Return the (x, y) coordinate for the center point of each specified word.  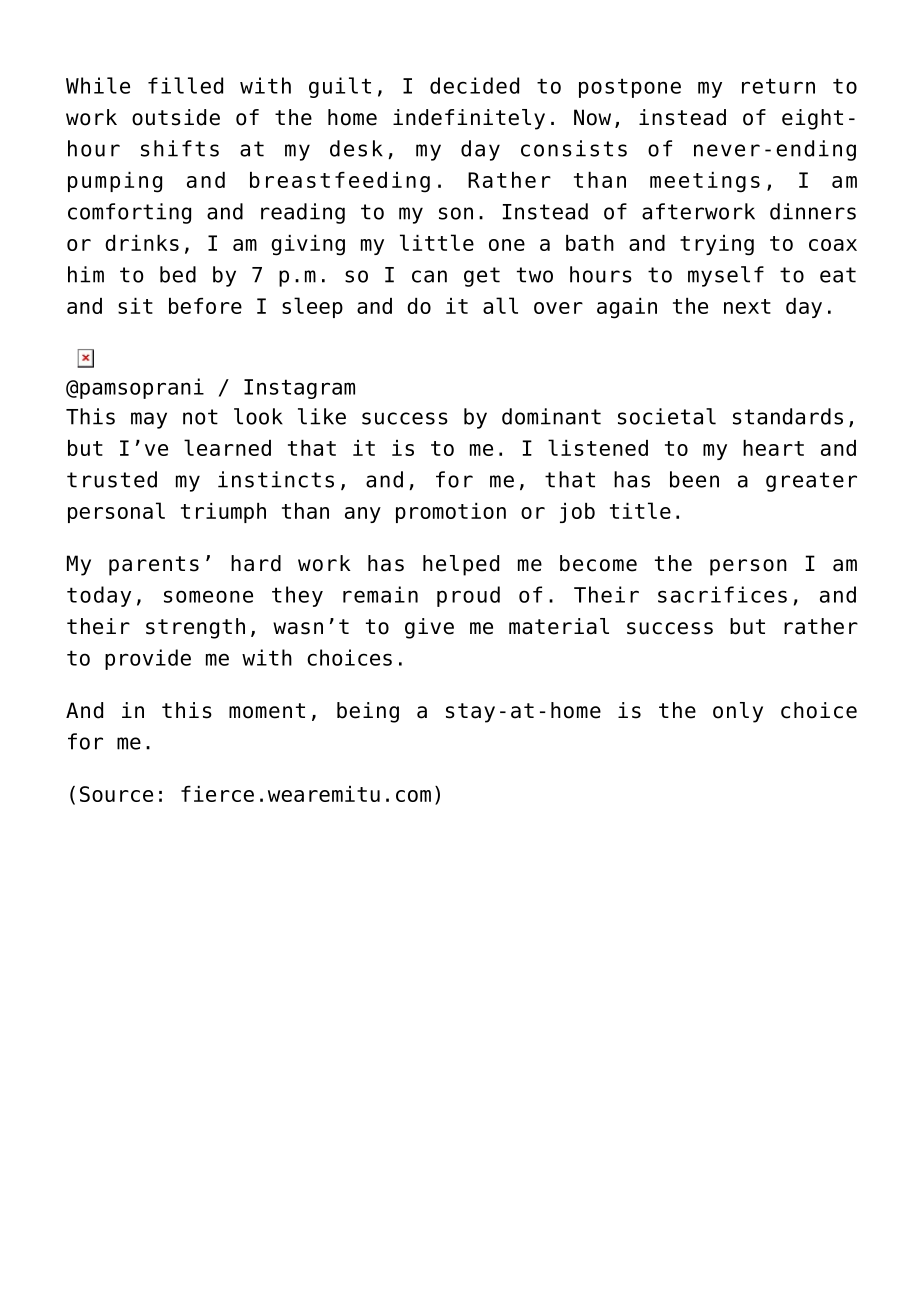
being (368, 712)
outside (176, 117)
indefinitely (469, 119)
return (778, 86)
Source (116, 794)
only (738, 712)
